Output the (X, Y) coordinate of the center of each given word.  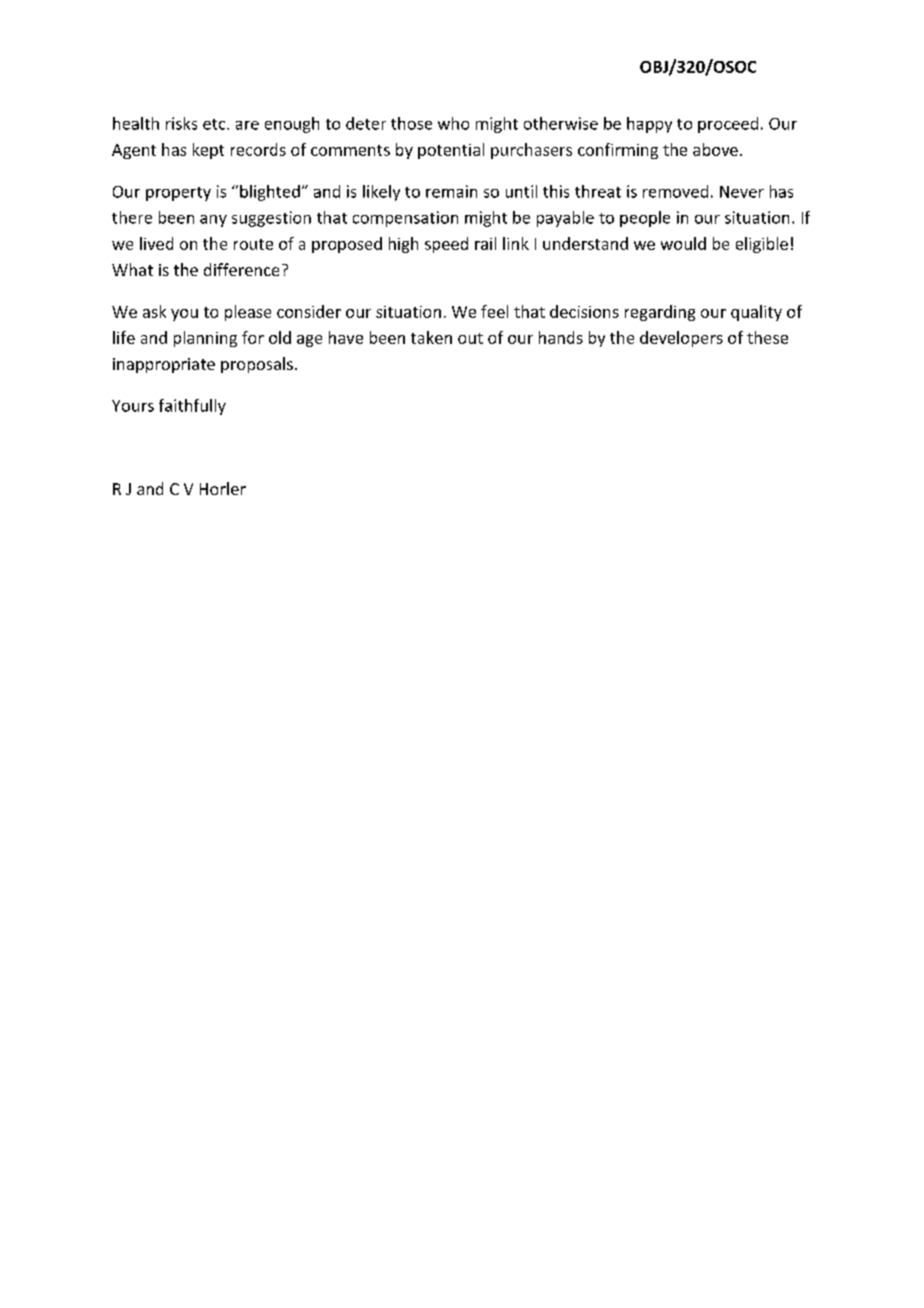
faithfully (192, 407)
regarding (660, 313)
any (213, 221)
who (453, 123)
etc (215, 124)
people (645, 219)
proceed (728, 125)
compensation (405, 219)
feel (494, 311)
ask (154, 311)
